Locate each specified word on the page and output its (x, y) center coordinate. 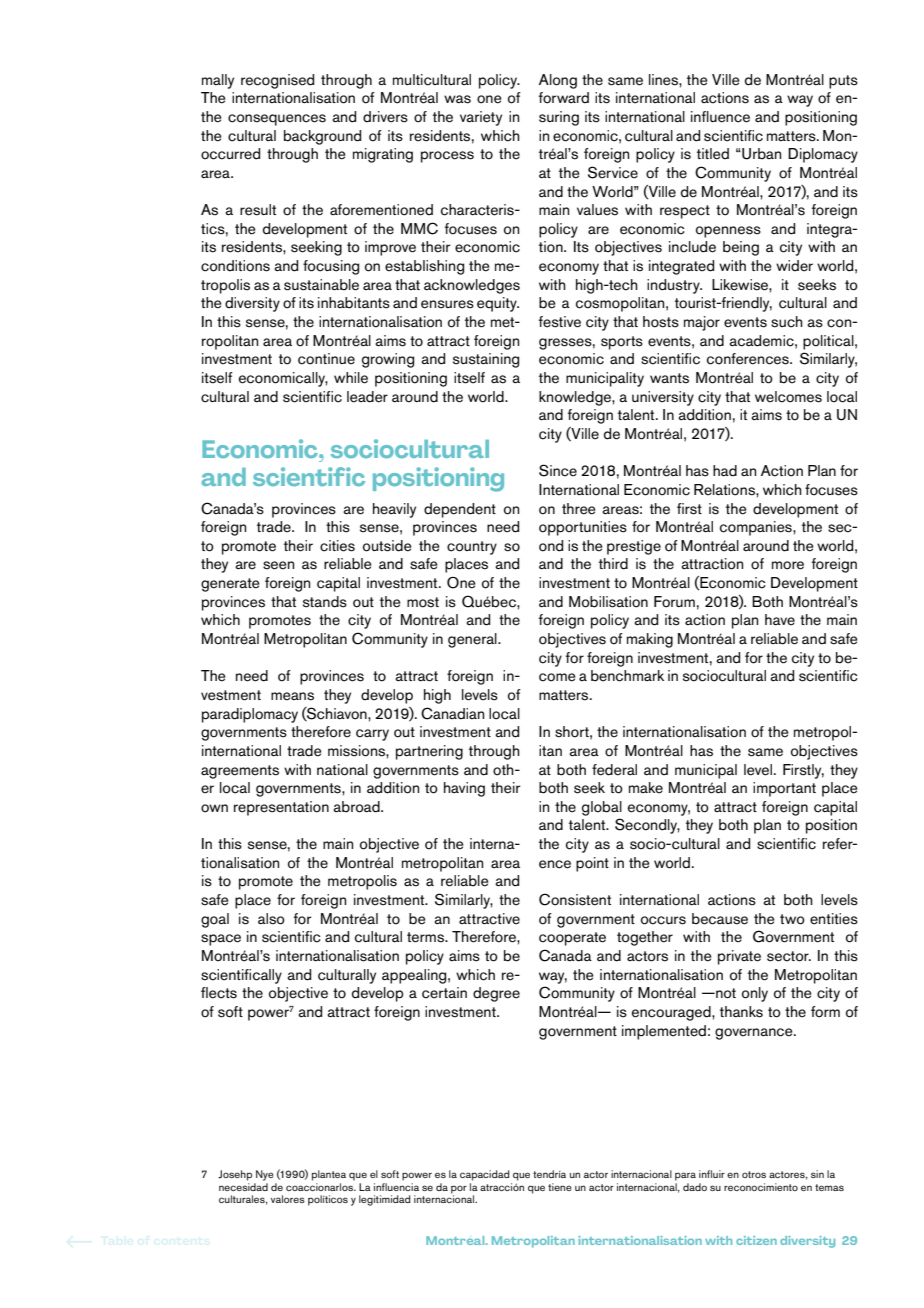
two (792, 919)
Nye (265, 1175)
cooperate (572, 939)
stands (325, 602)
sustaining (486, 360)
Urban (760, 154)
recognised (277, 81)
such (787, 322)
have (780, 620)
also (271, 919)
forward (564, 98)
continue (326, 359)
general (473, 640)
